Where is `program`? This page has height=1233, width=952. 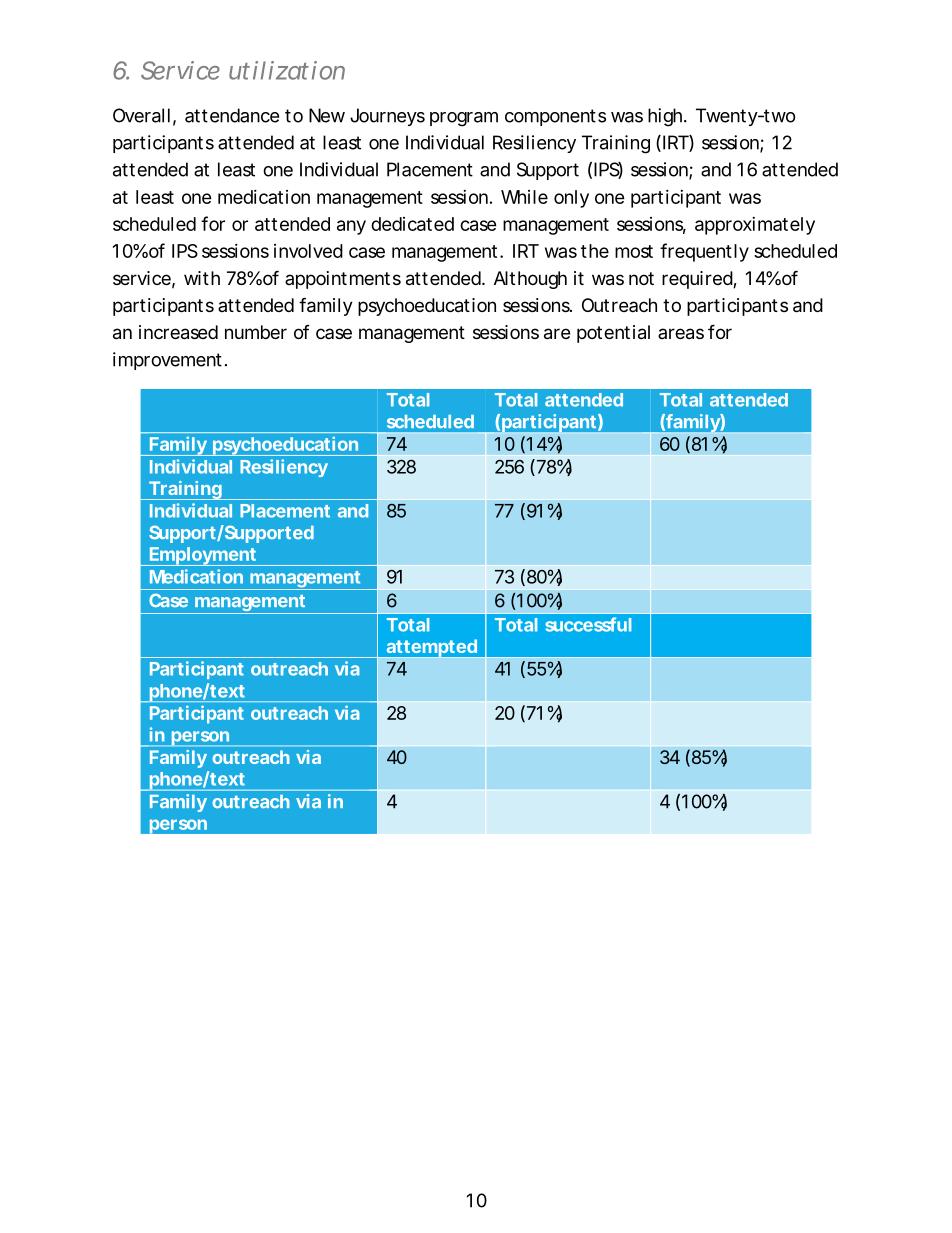 program is located at coordinates (464, 119).
